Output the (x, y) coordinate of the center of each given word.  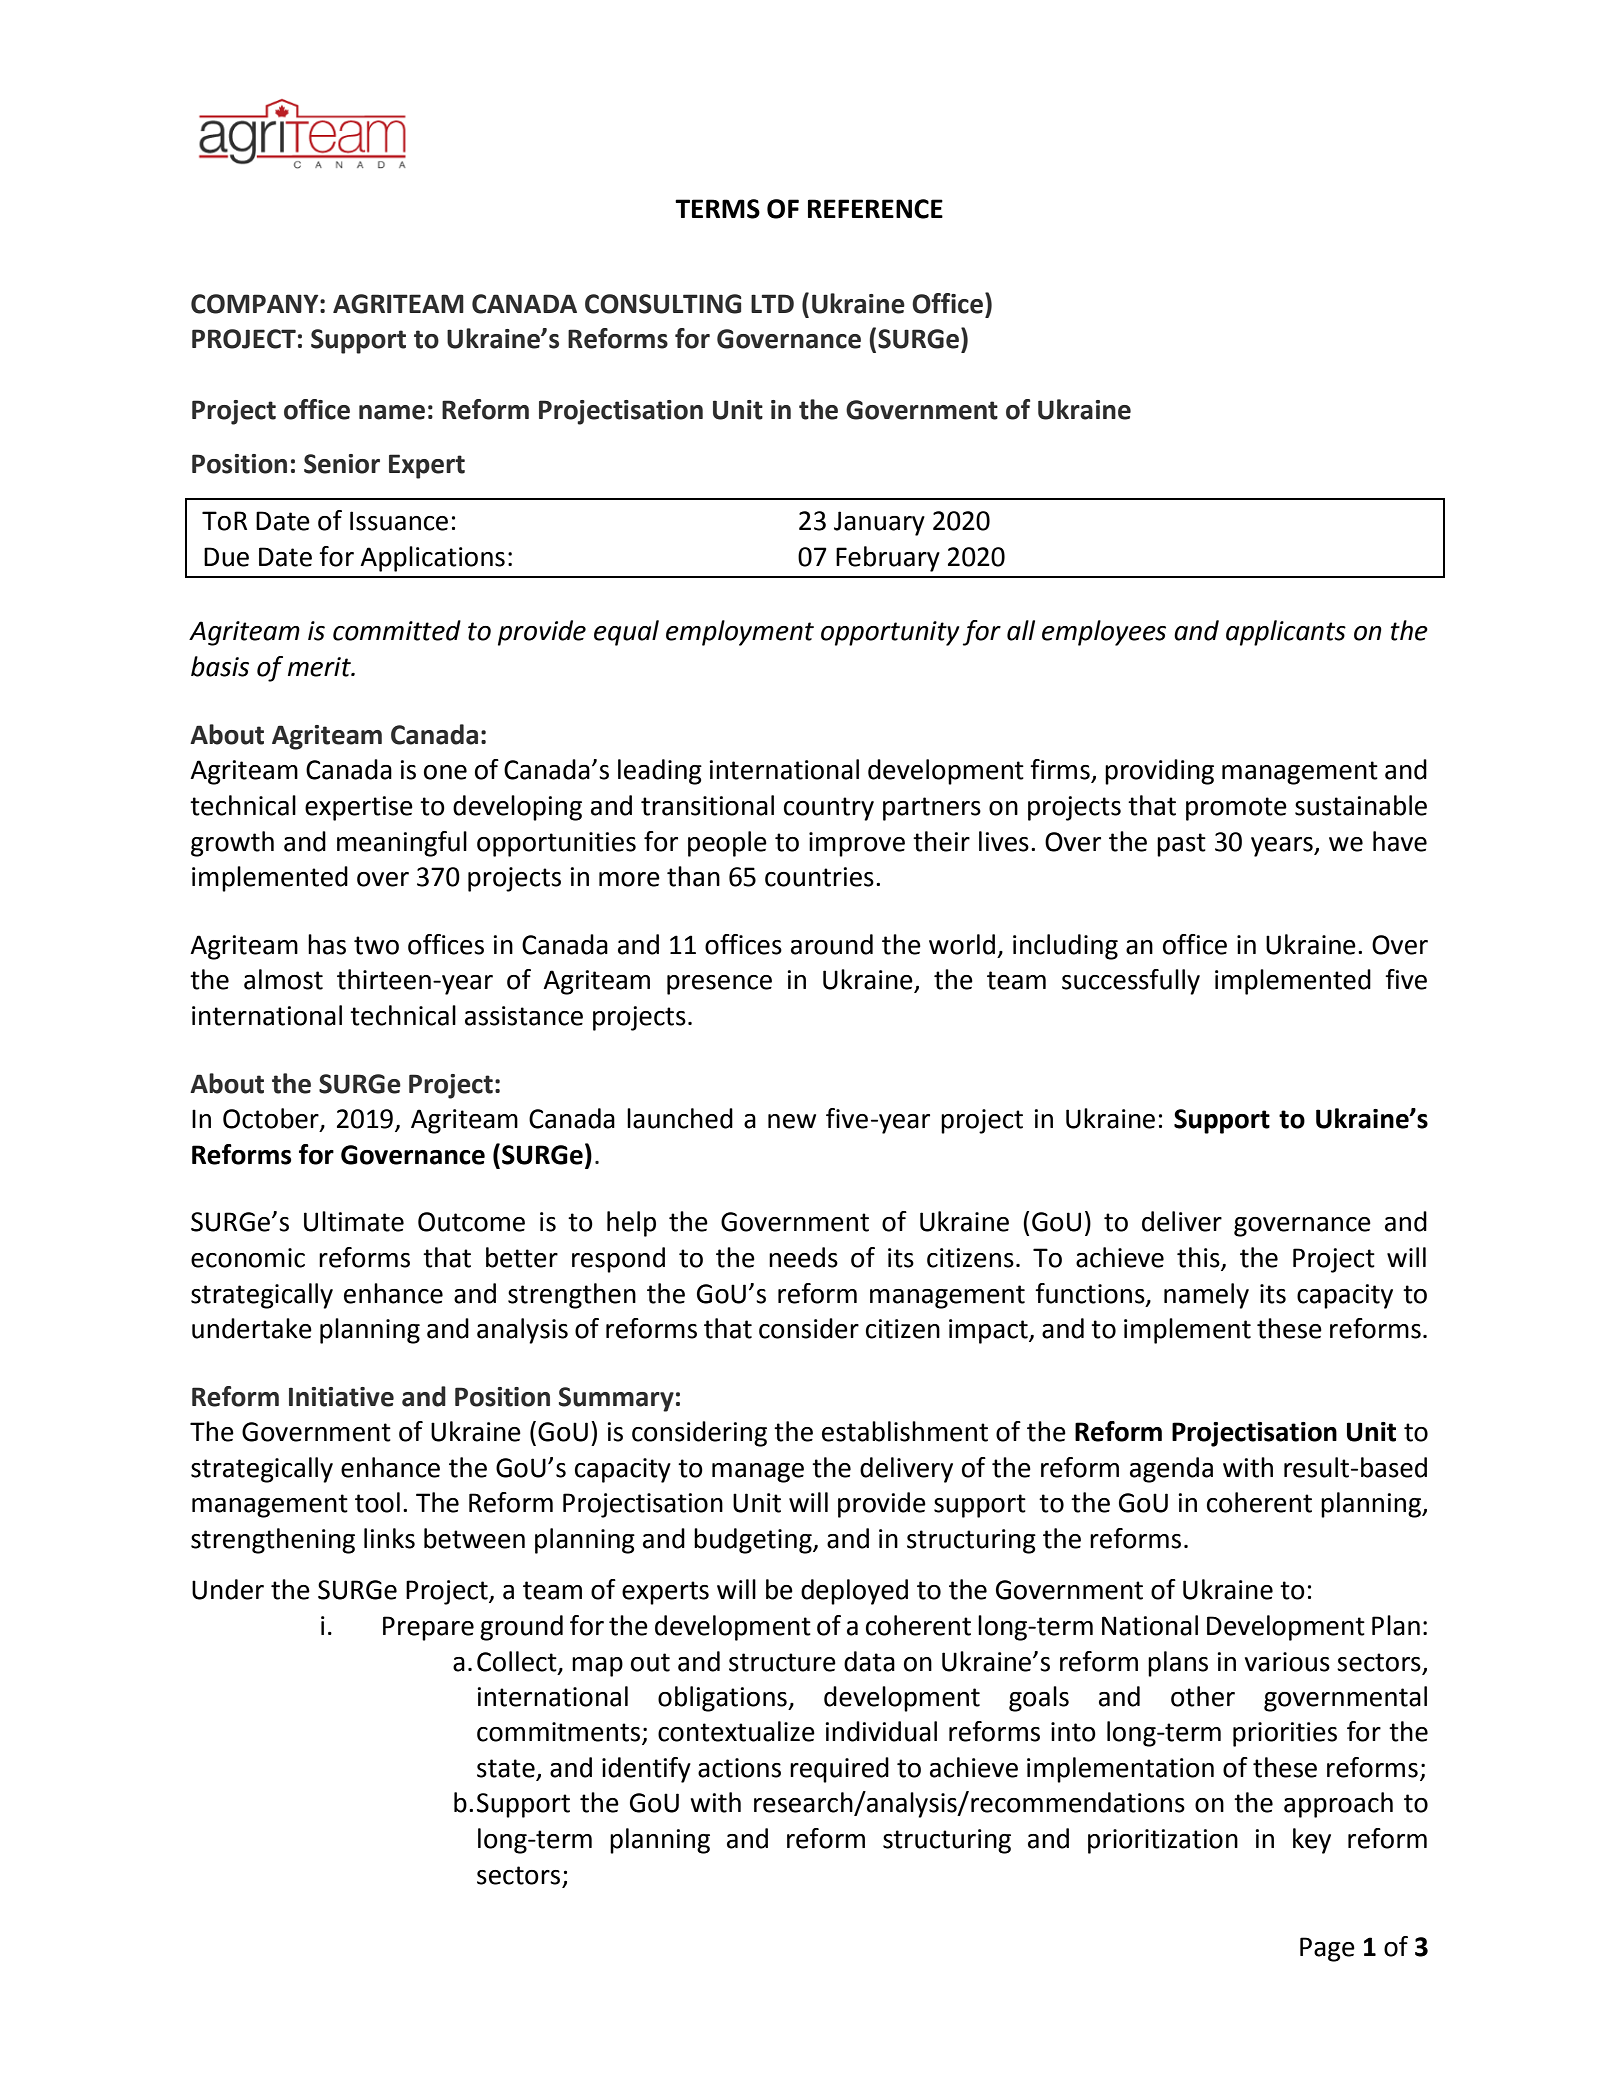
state (507, 1769)
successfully (1131, 982)
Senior (342, 464)
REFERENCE (875, 209)
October (272, 1119)
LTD (772, 303)
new (792, 1121)
